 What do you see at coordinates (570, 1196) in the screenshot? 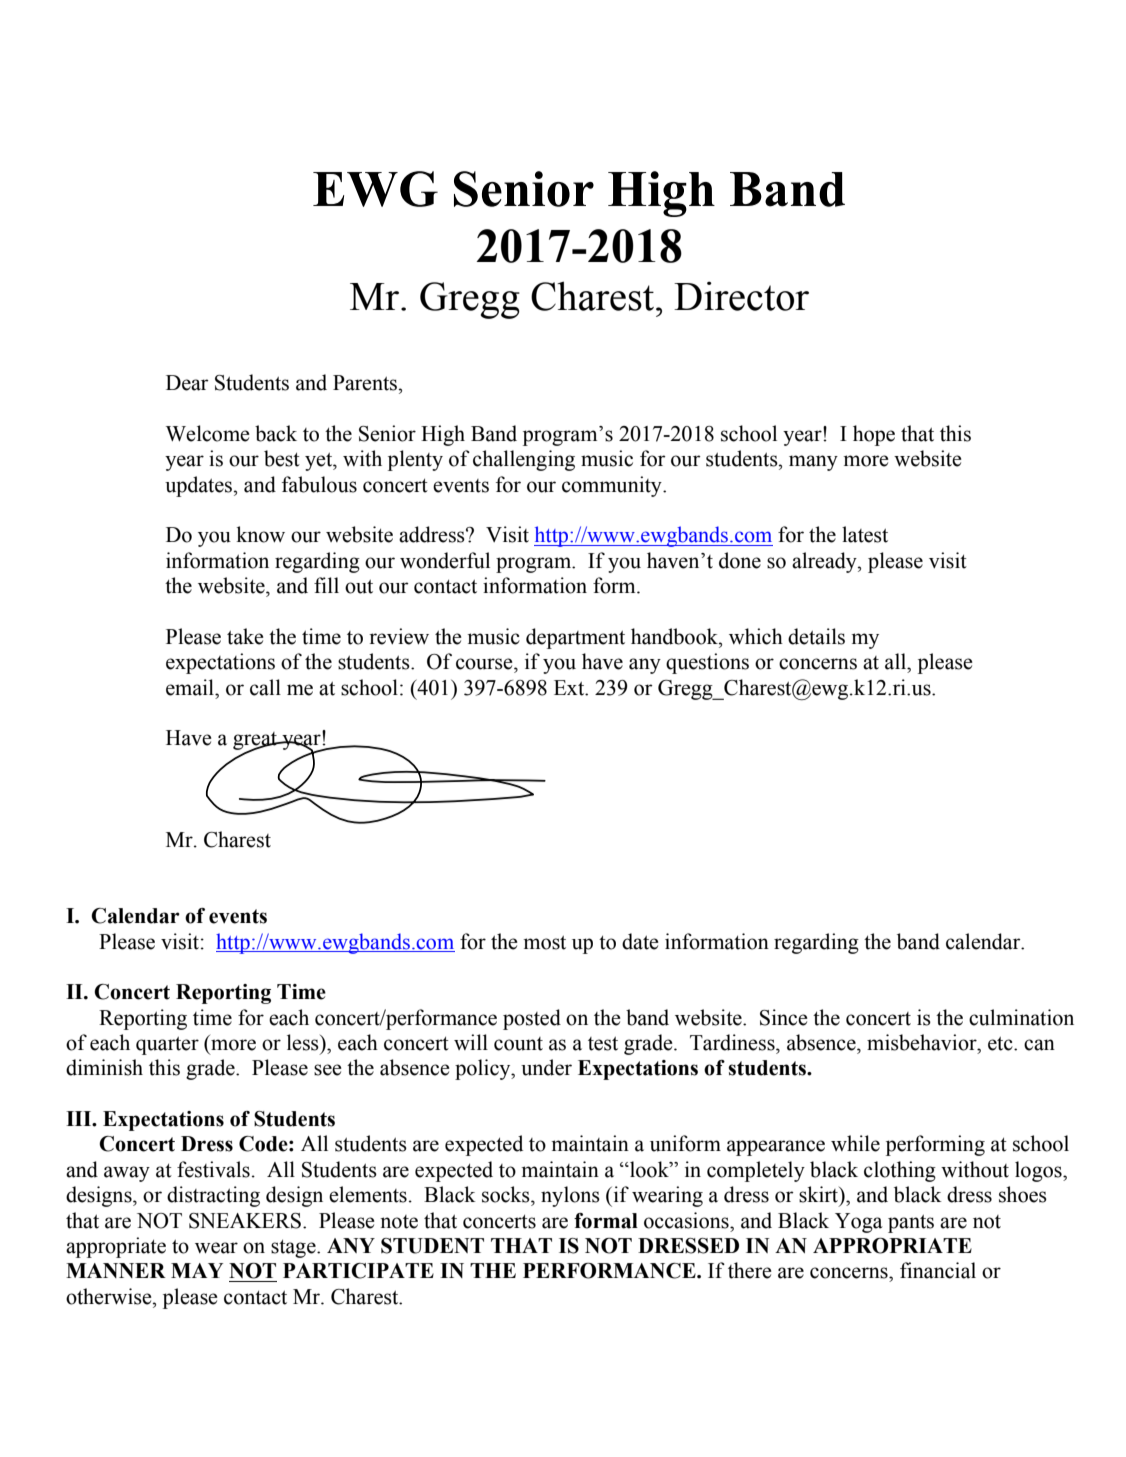
I see `nylons` at bounding box center [570, 1196].
